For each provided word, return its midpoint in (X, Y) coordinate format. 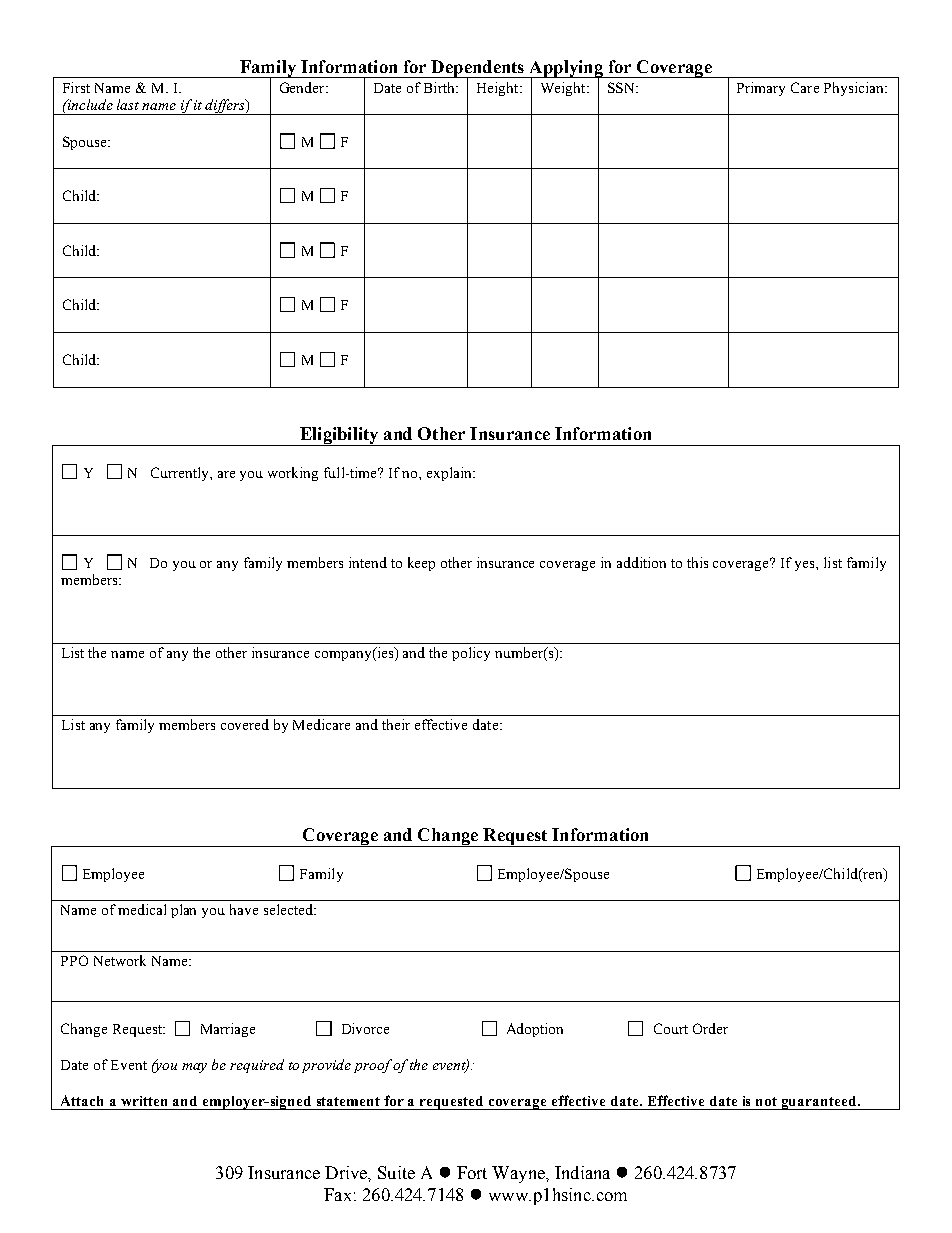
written (144, 1101)
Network (120, 960)
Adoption (535, 1030)
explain (450, 474)
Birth (440, 87)
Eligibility (339, 436)
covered (245, 724)
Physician (855, 89)
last (128, 104)
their (396, 724)
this (697, 562)
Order (710, 1028)
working (293, 474)
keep (421, 564)
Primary (761, 89)
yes (806, 566)
